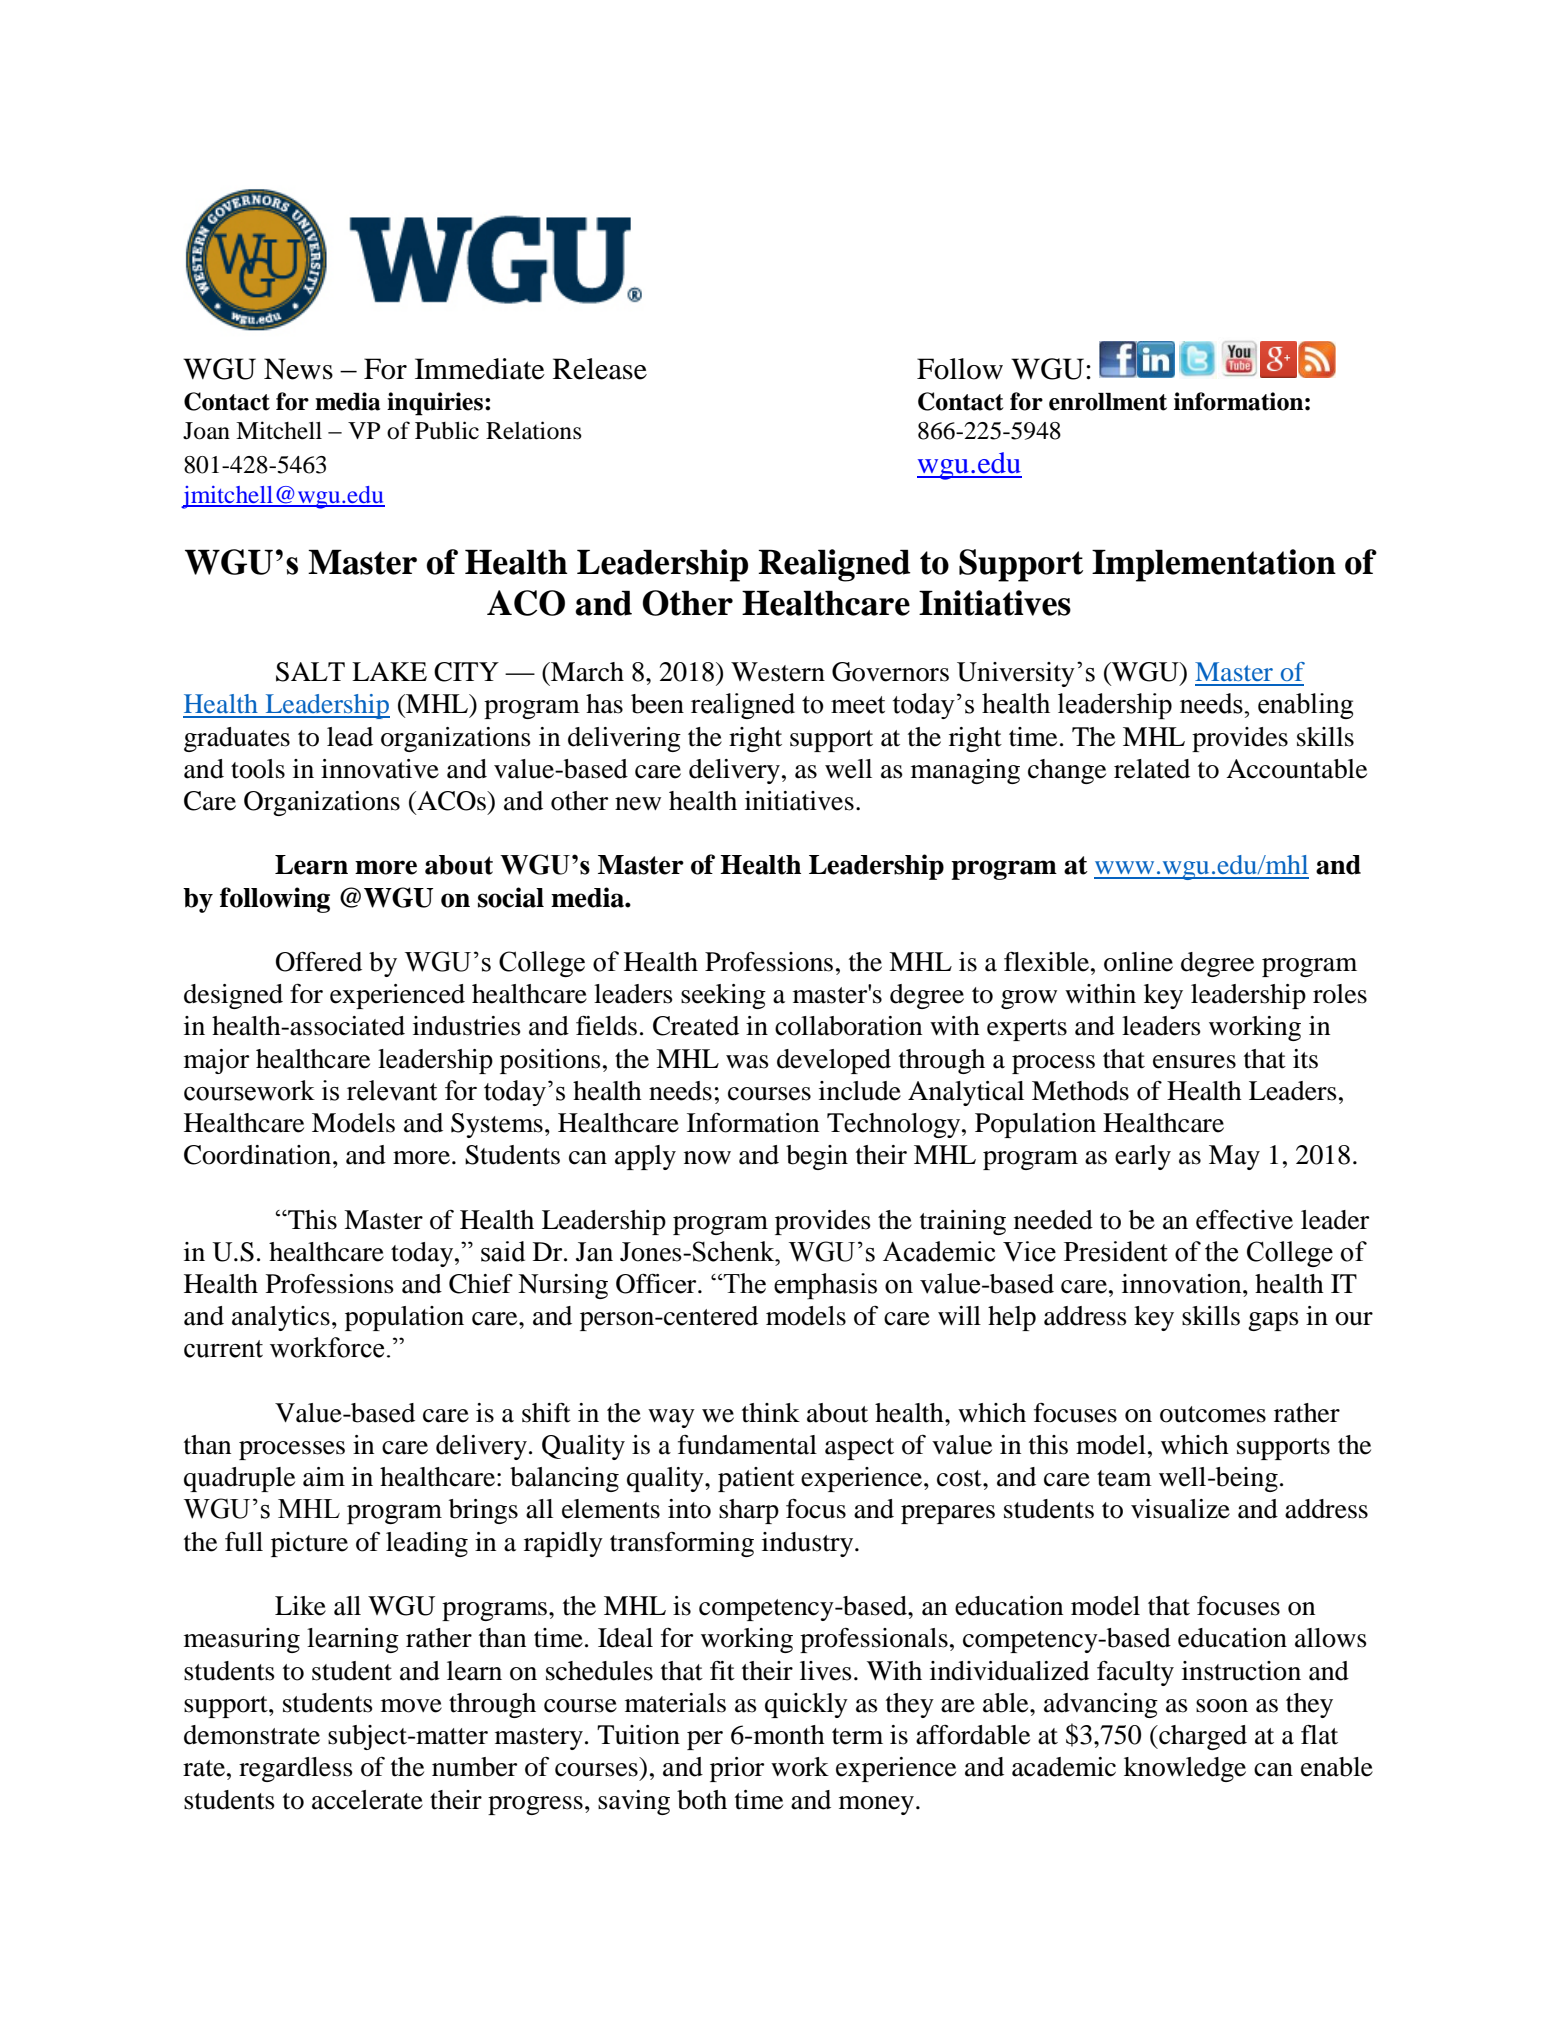 Image resolution: width=1559 pixels, height=2017 pixels. I want to click on relevant, so click(392, 1090).
